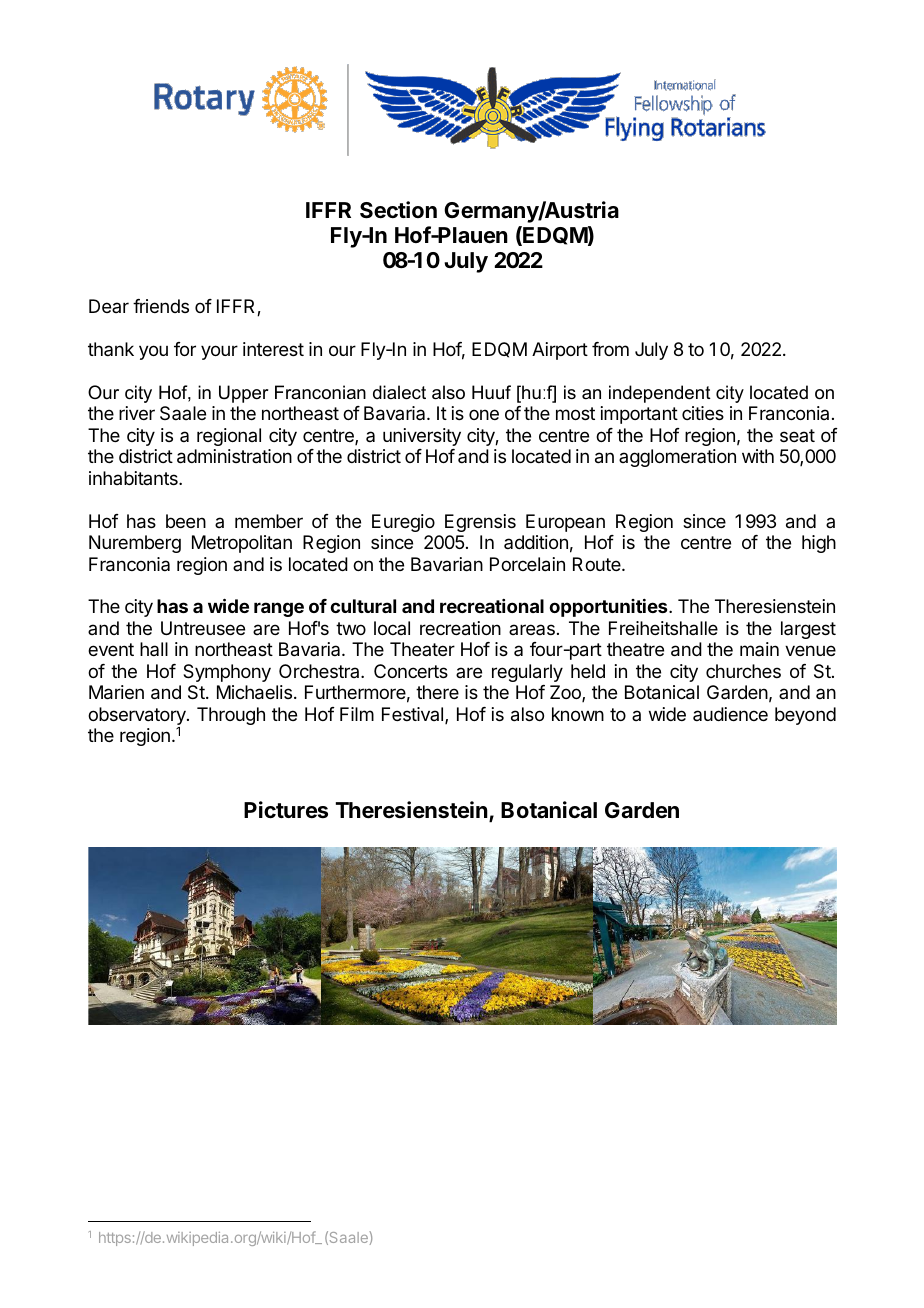  What do you see at coordinates (137, 413) in the screenshot?
I see `river` at bounding box center [137, 413].
